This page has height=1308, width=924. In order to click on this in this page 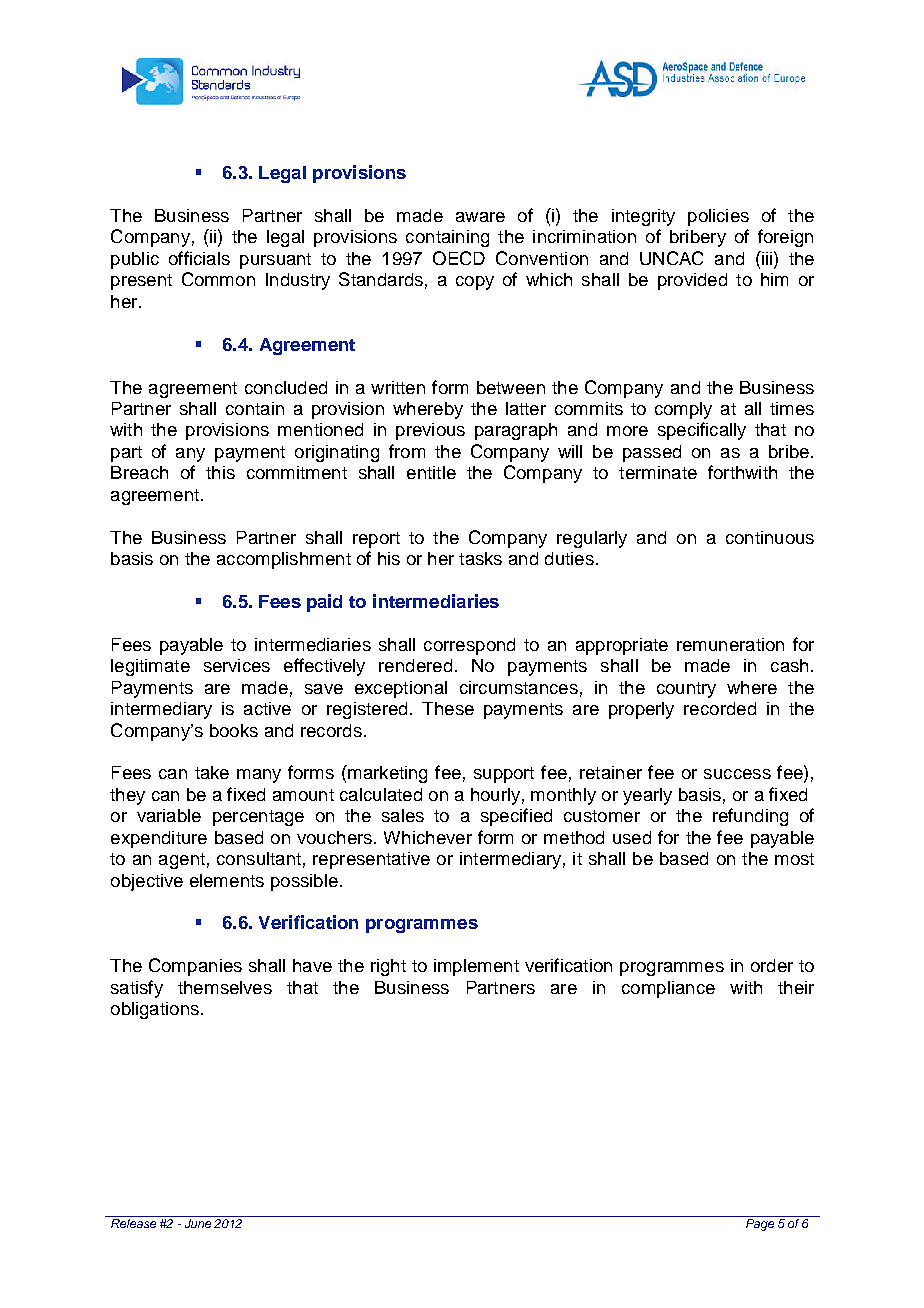, I will do `click(220, 472)`.
